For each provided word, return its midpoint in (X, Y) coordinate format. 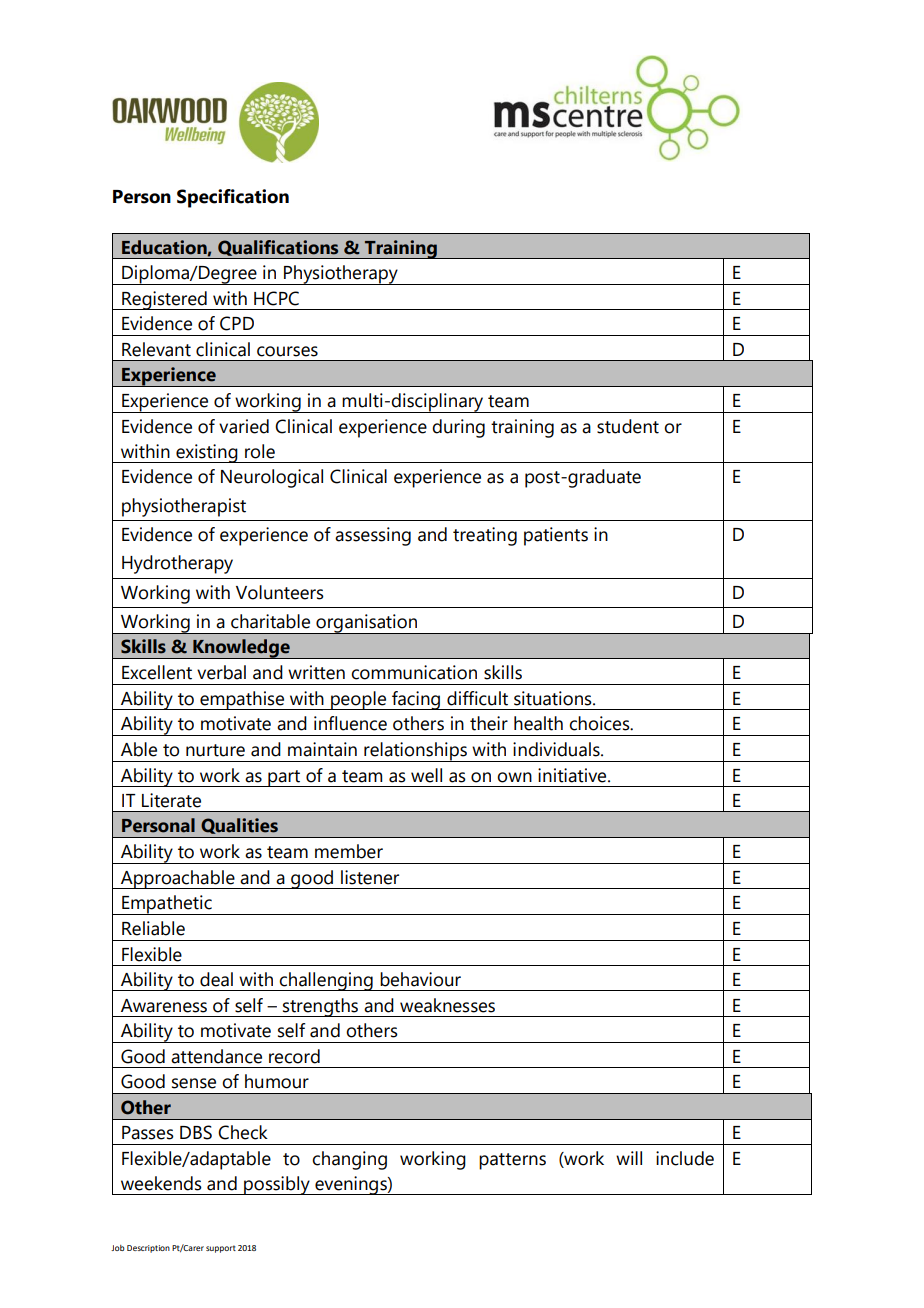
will (629, 1158)
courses (287, 351)
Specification (233, 198)
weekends (161, 1183)
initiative (573, 775)
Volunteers (280, 592)
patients (556, 536)
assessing (373, 536)
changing (349, 1160)
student (628, 426)
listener (370, 877)
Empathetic (167, 905)
